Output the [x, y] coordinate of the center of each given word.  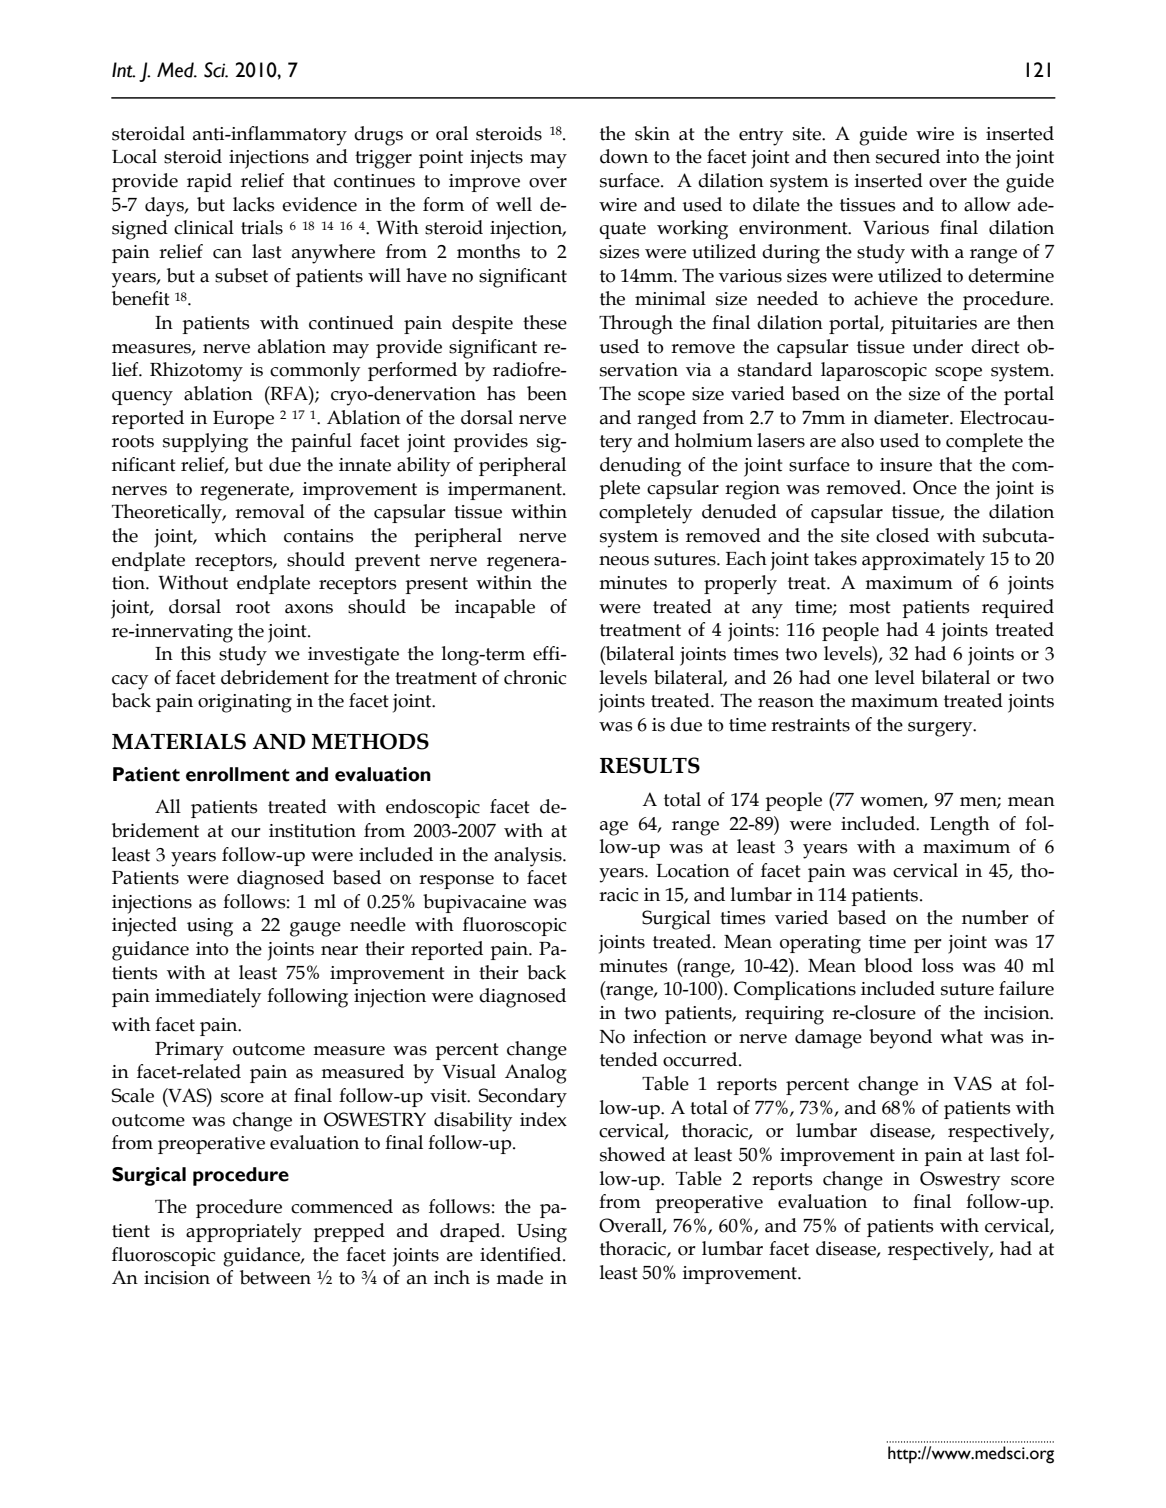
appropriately [244, 1233]
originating [245, 703]
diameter [912, 417]
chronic [535, 677]
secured [908, 156]
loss [938, 965]
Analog [536, 1074]
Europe [243, 420]
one [853, 680]
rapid [209, 182]
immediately [208, 998]
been [547, 393]
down [624, 156]
